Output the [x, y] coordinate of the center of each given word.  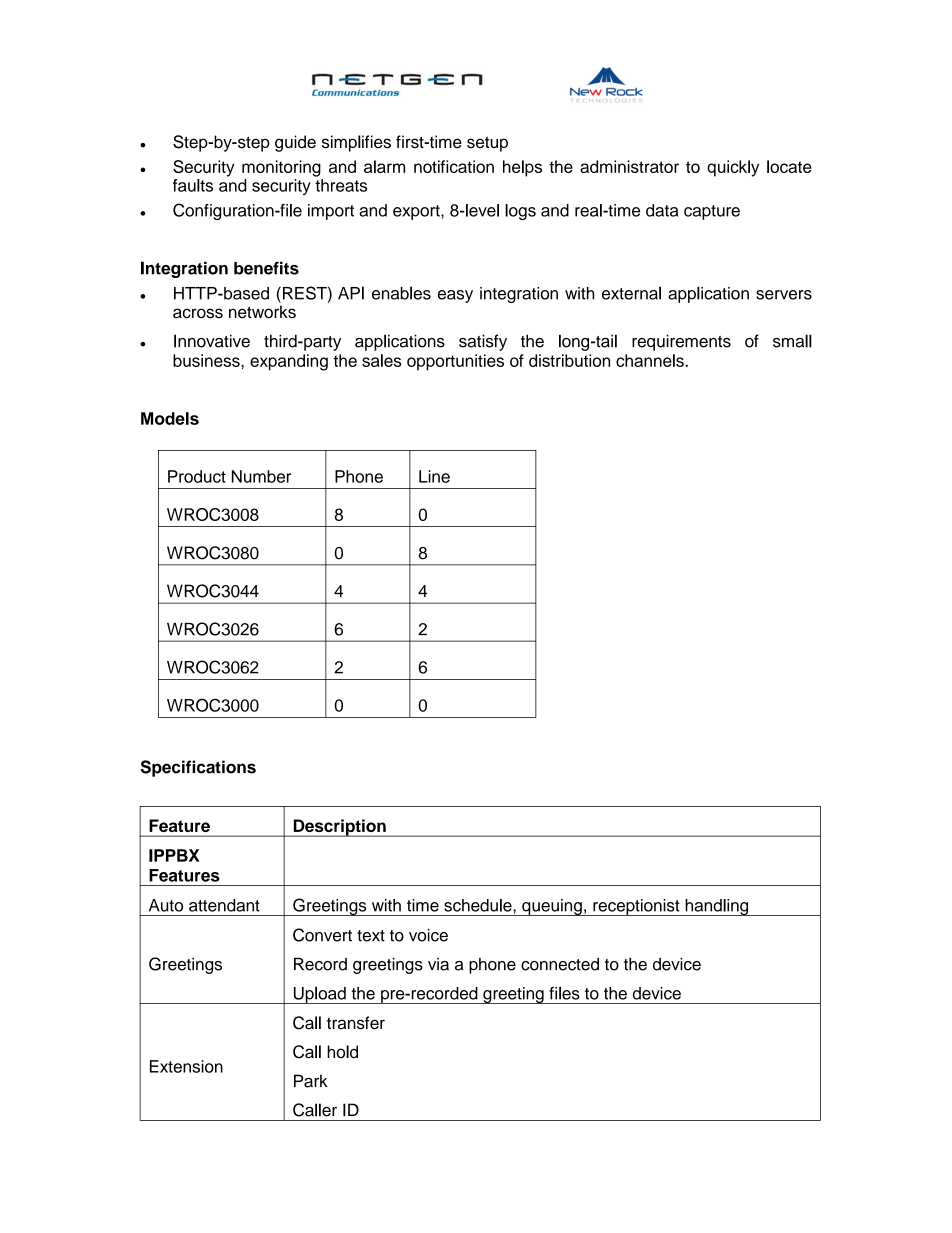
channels [651, 360]
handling [717, 907]
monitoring [281, 168]
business [207, 360]
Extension [186, 1066]
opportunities [455, 362]
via [438, 964]
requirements [681, 342]
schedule [479, 905]
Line [434, 476]
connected [560, 964]
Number [261, 476]
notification [454, 166]
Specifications [198, 768]
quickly [733, 168]
